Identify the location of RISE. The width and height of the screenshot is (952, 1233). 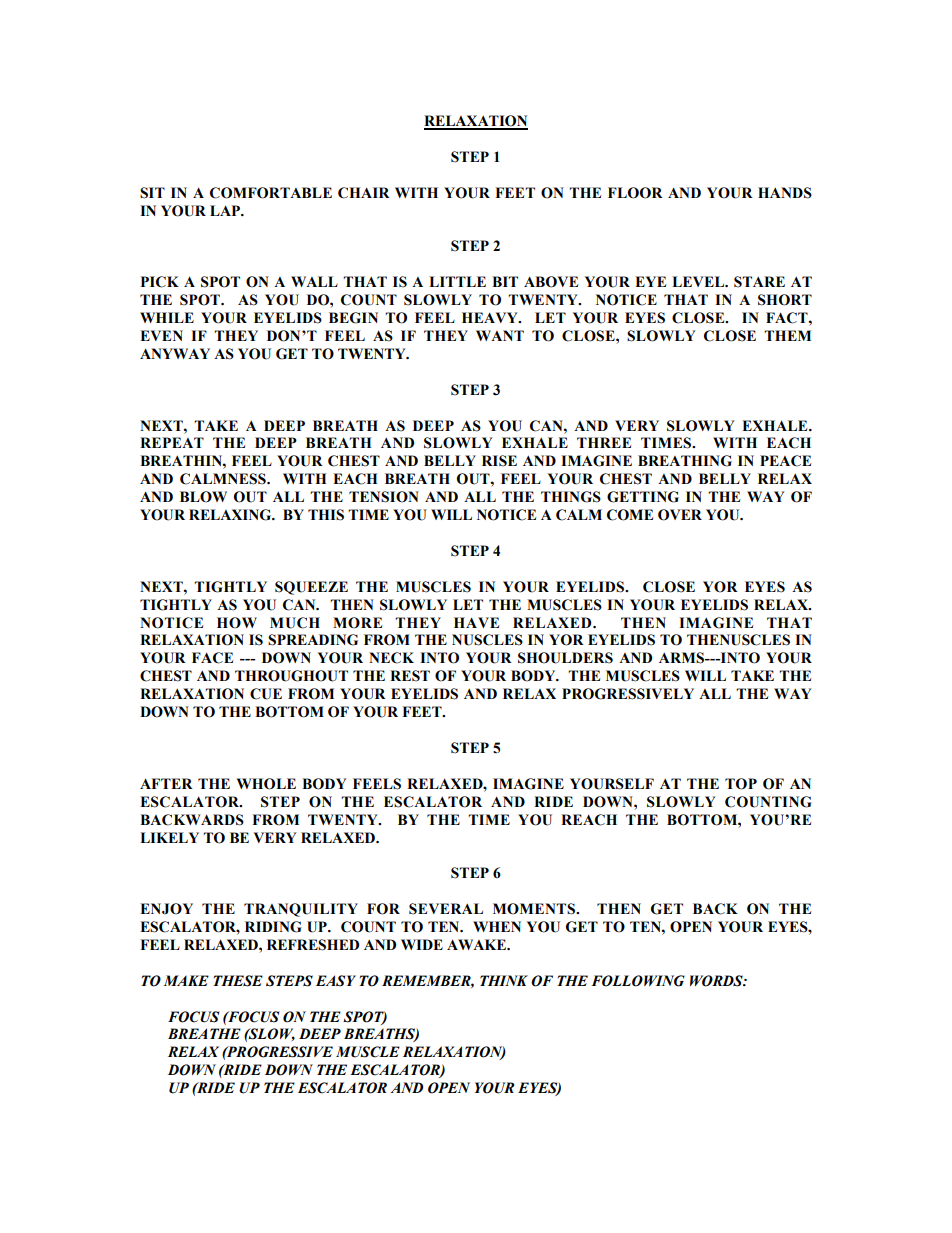
(499, 461).
